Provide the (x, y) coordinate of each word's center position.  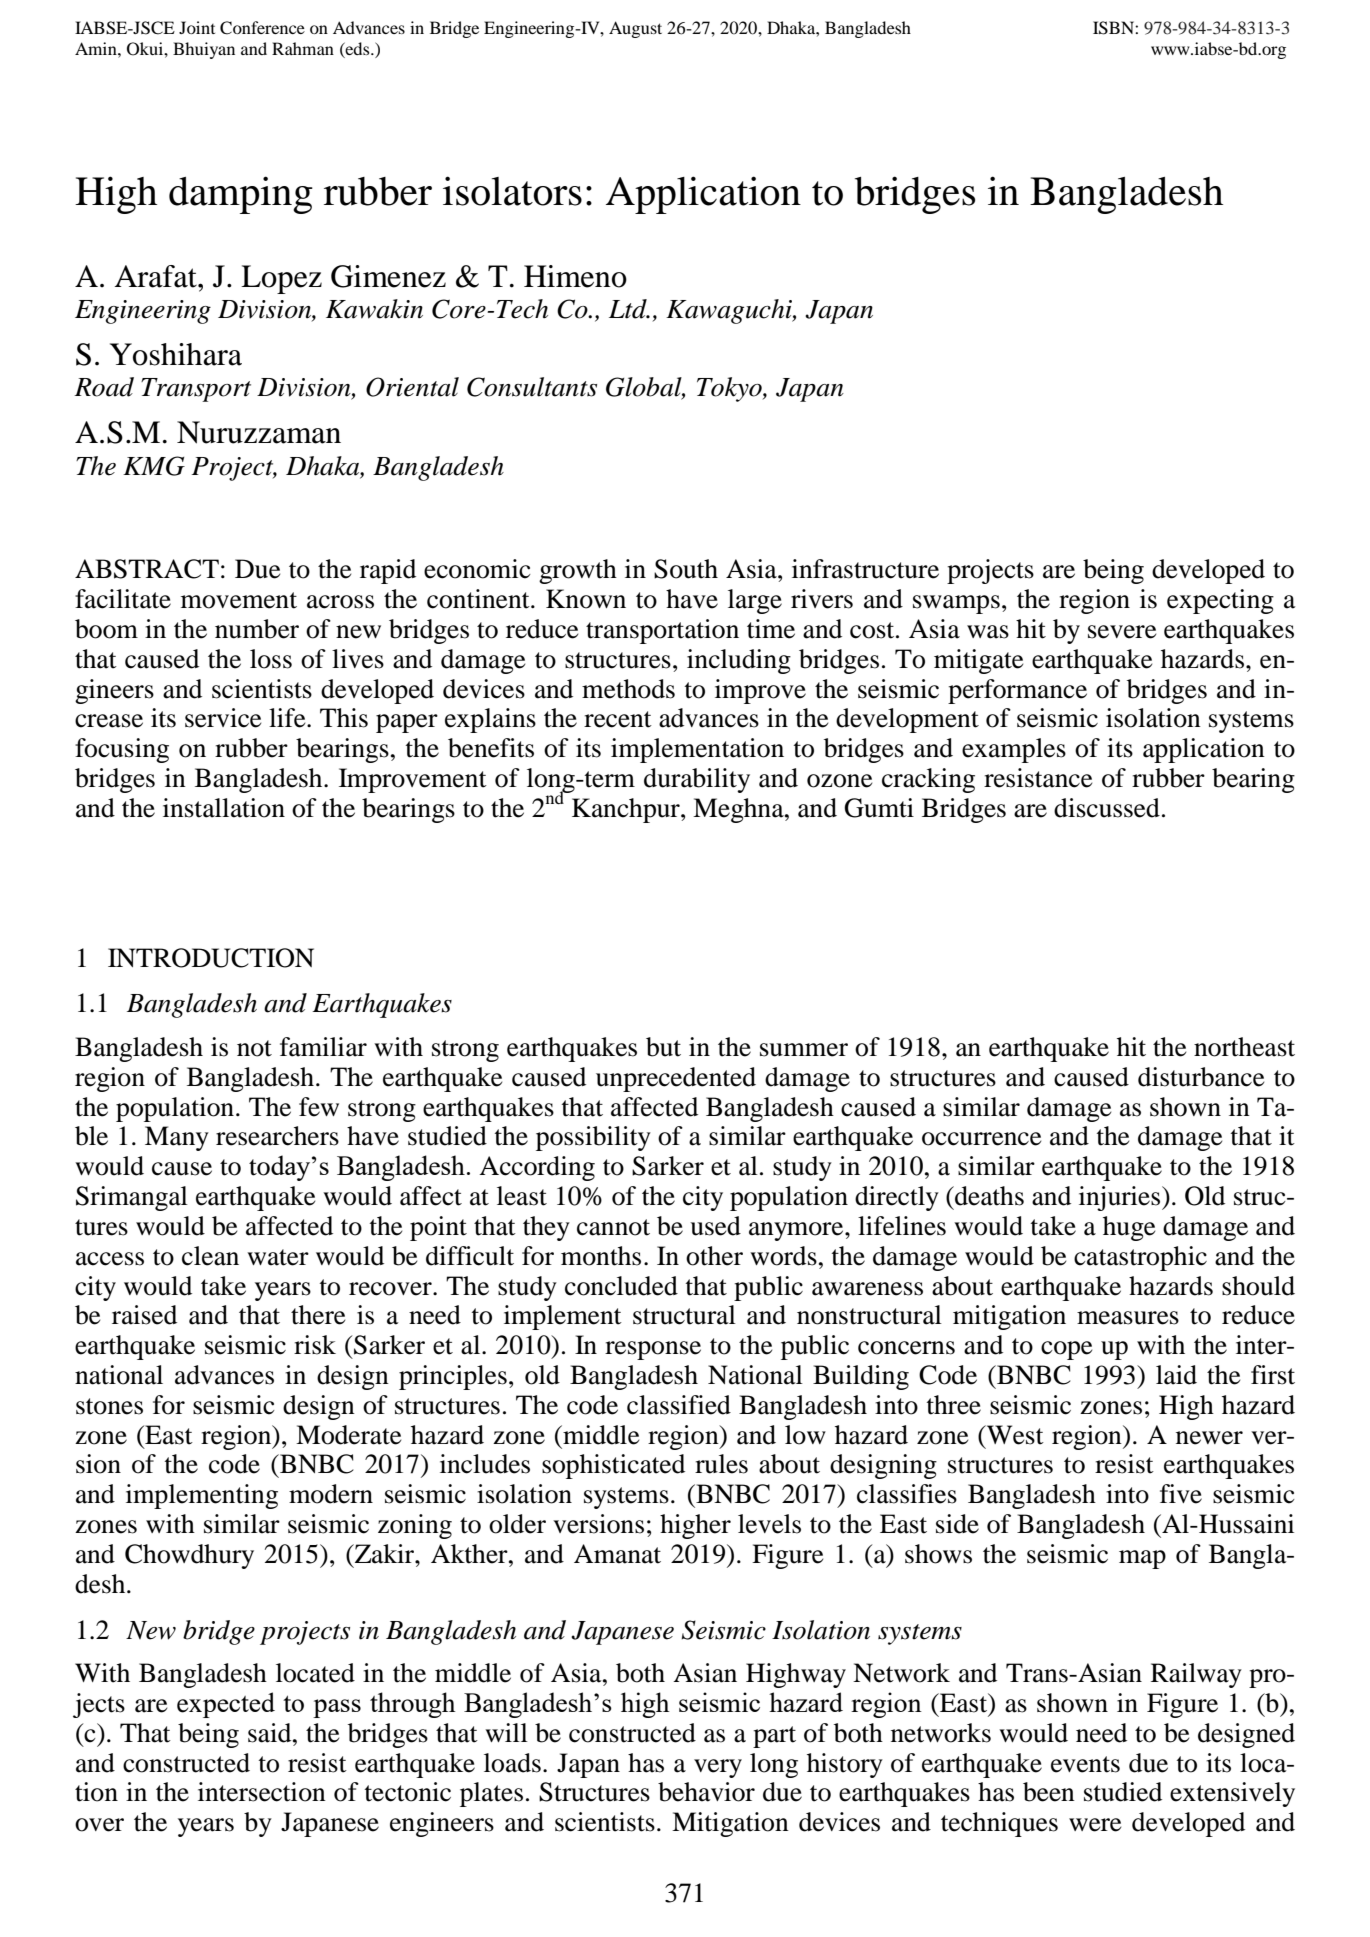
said (271, 1733)
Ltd (629, 309)
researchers (277, 1136)
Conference (262, 28)
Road (104, 387)
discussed (1107, 808)
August (635, 29)
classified (679, 1405)
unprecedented (676, 1079)
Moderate (348, 1435)
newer (1209, 1438)
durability (697, 780)
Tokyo (730, 389)
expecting (1220, 601)
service (223, 718)
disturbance (1201, 1077)
